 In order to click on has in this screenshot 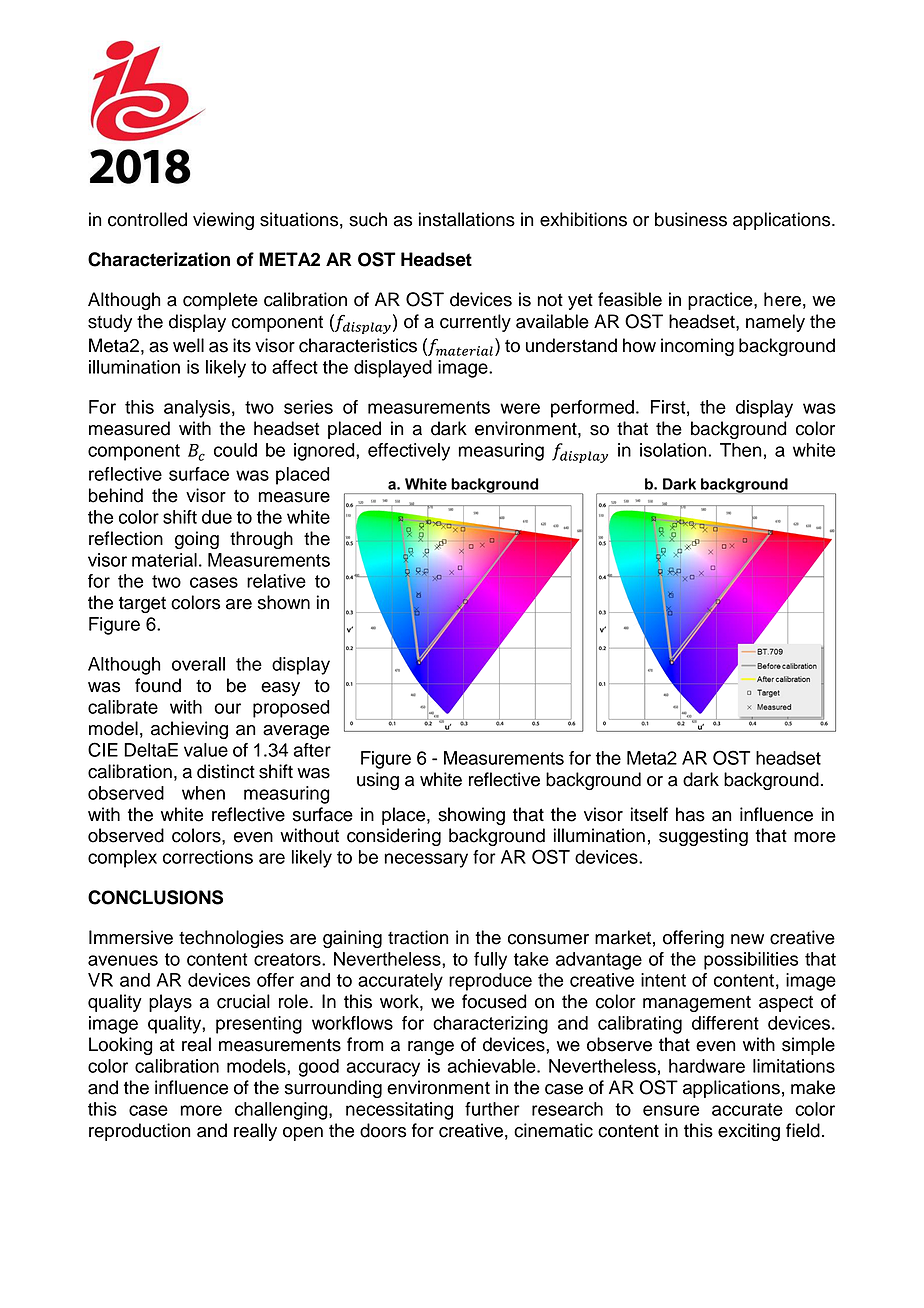, I will do `click(690, 814)`.
